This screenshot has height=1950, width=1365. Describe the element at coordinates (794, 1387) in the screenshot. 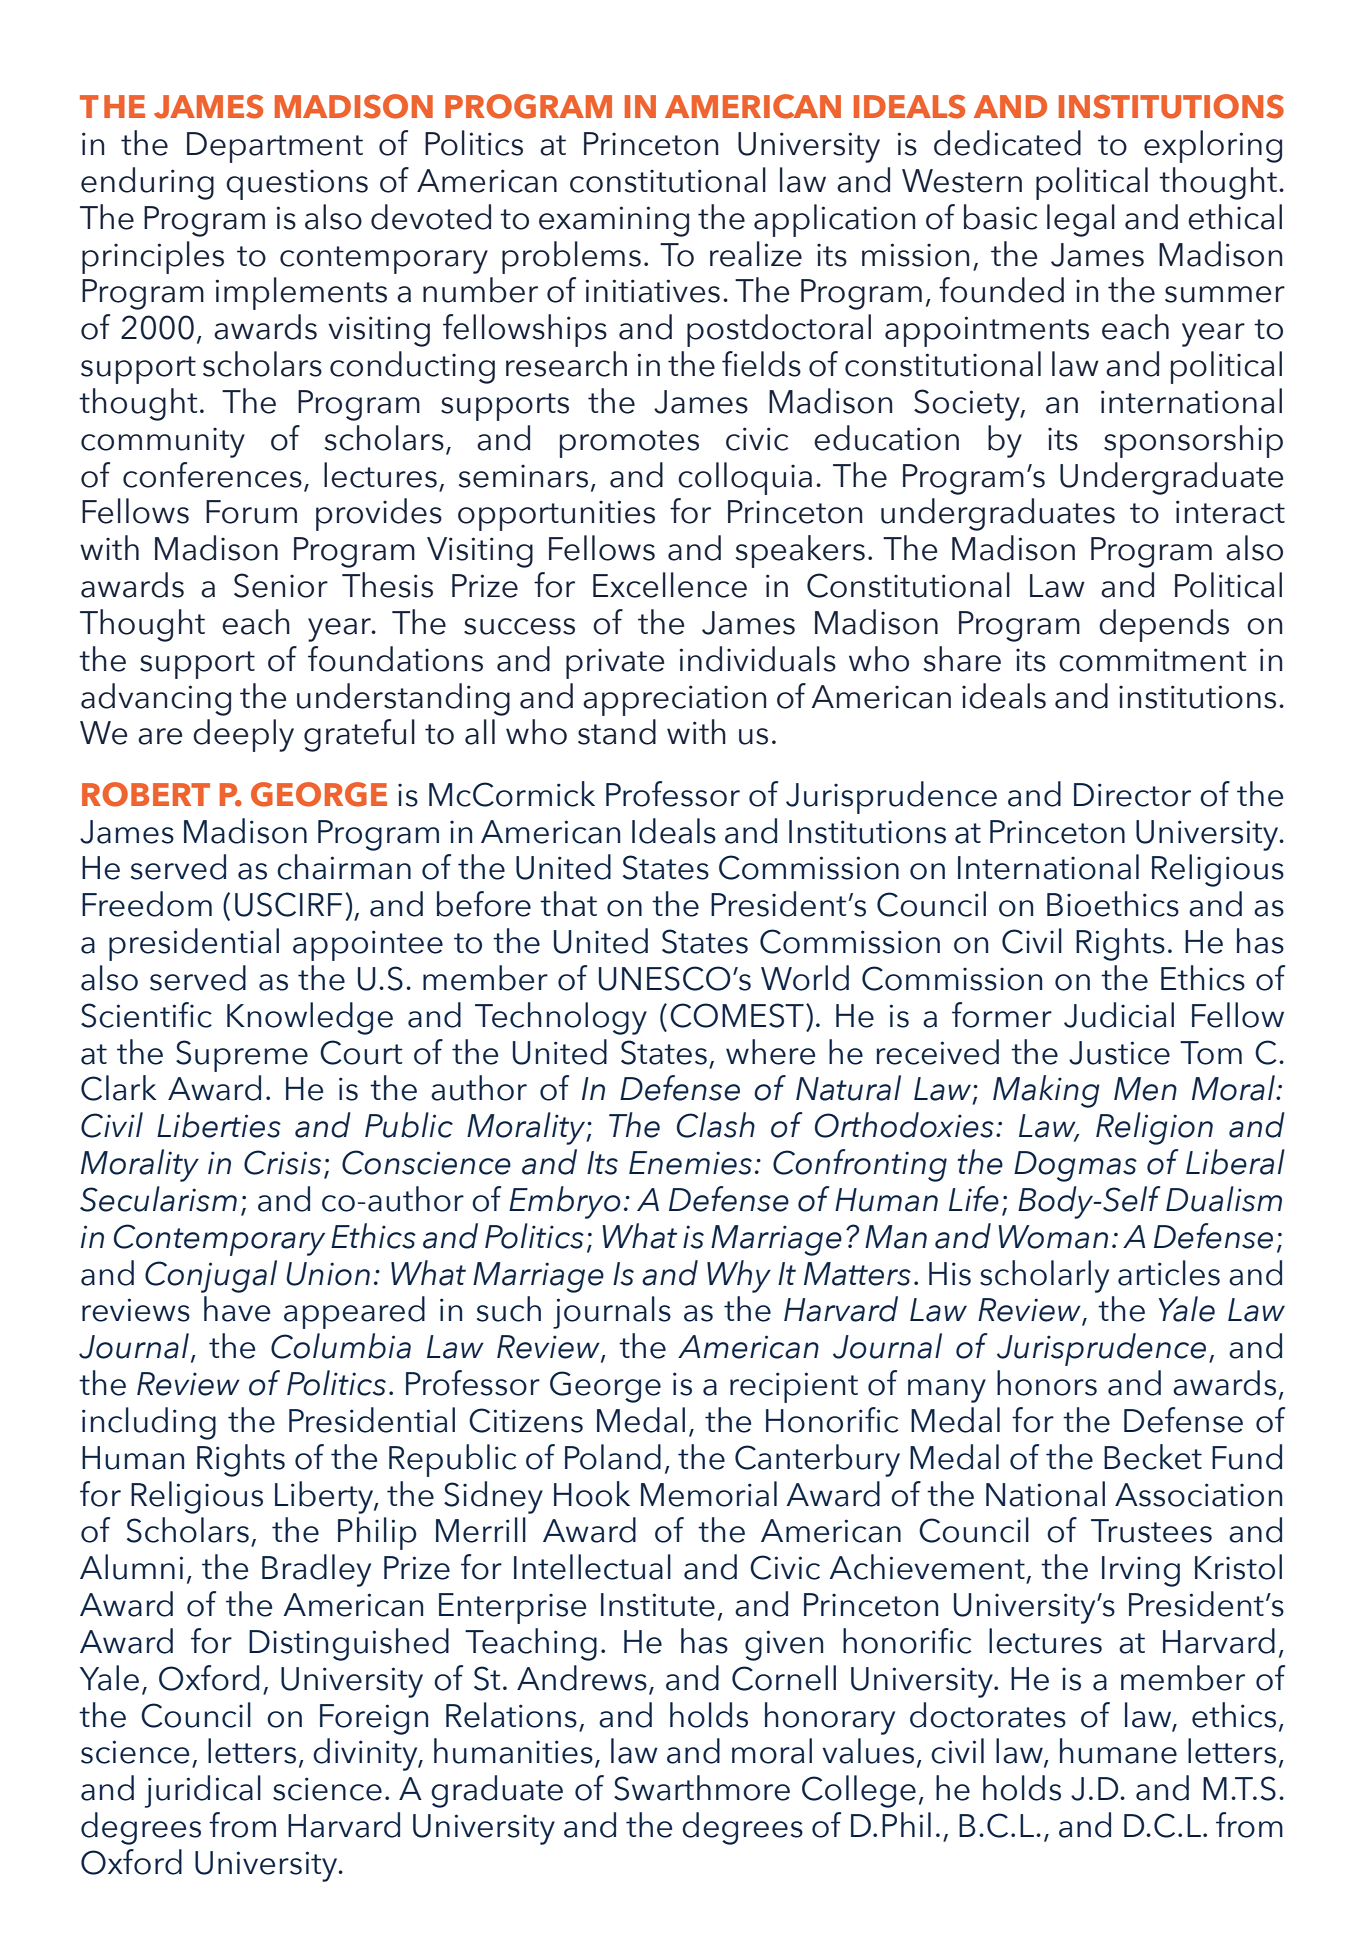

I see `recipient` at that location.
